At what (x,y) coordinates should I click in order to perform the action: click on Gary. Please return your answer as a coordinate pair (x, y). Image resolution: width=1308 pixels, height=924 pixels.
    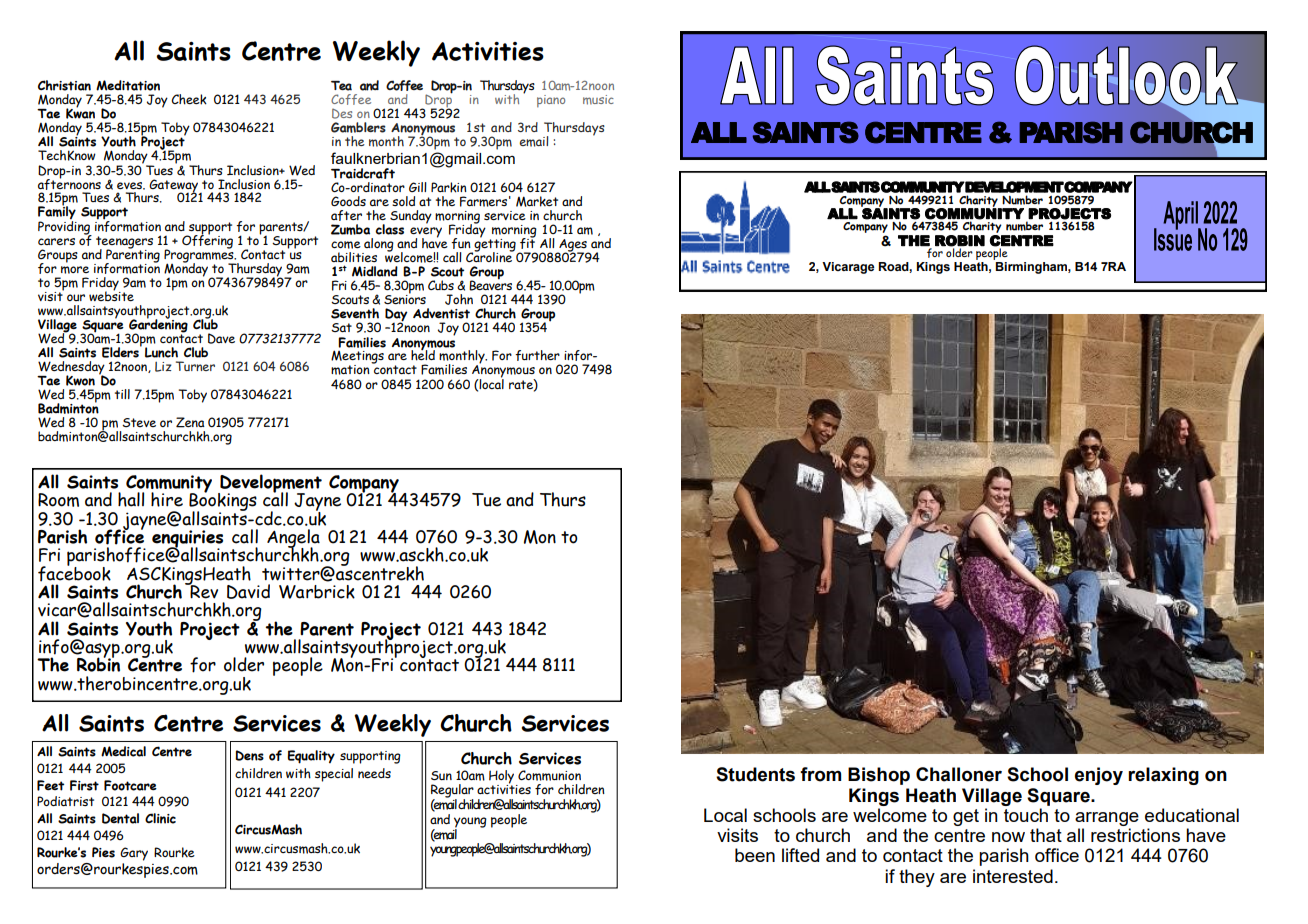
    Looking at the image, I should click on (134, 854).
